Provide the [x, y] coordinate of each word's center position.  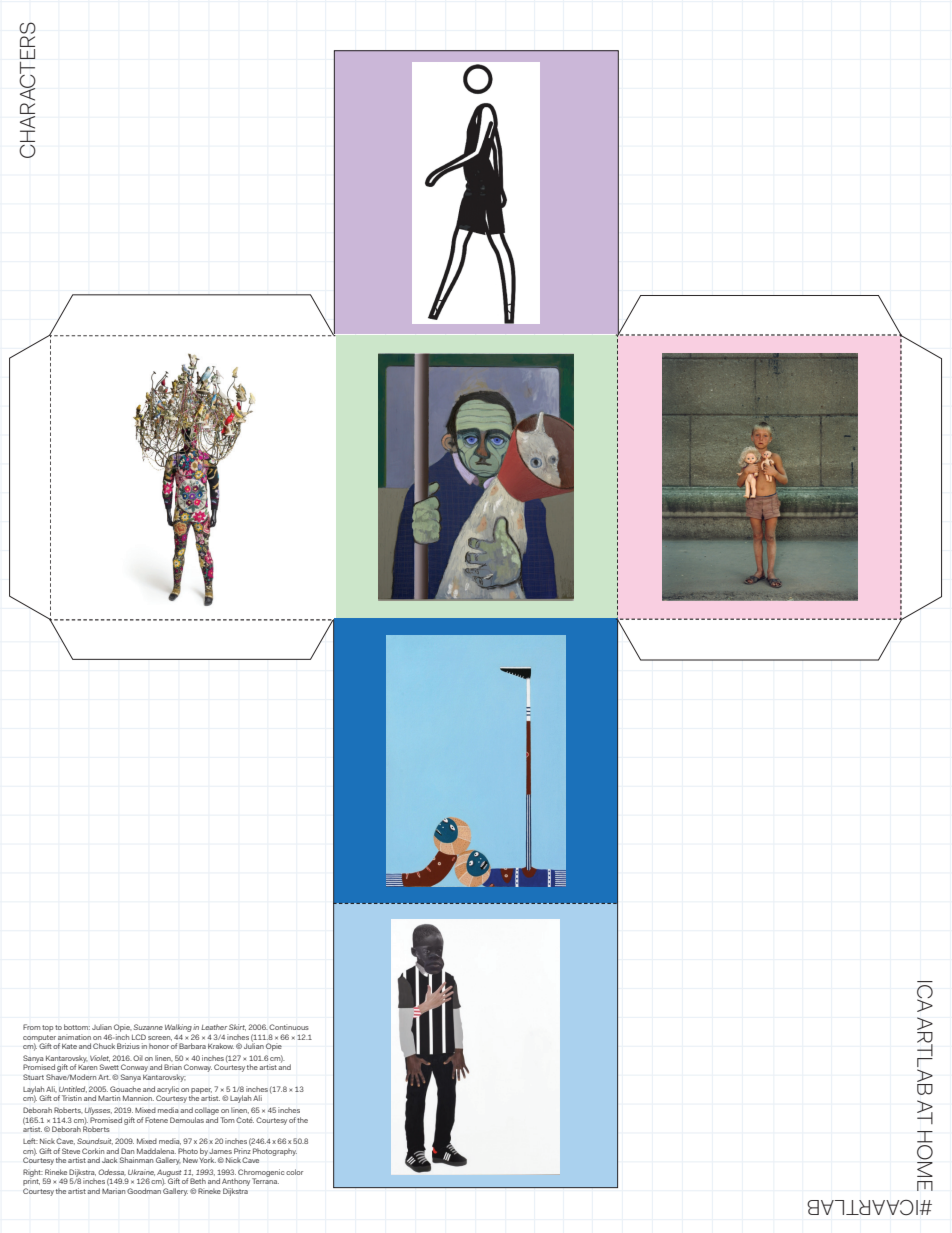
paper [201, 1092]
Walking [179, 1029]
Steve [71, 1151]
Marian [113, 1191]
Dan [127, 1151]
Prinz [242, 1149]
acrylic [168, 1091]
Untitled [73, 1089]
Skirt [237, 1027]
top [47, 1028]
